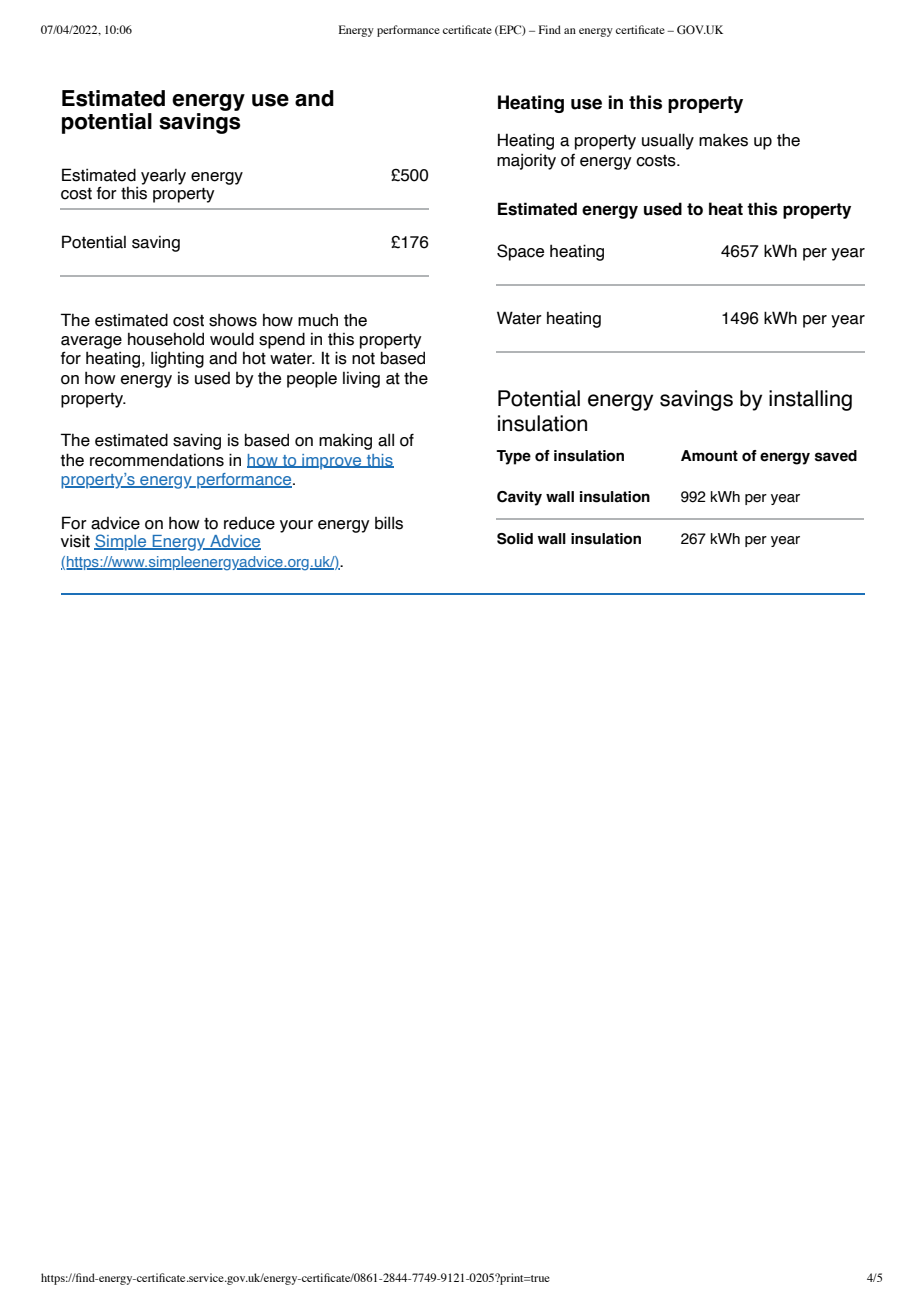 Image resolution: width=924 pixels, height=1308 pixels. Describe the element at coordinates (519, 498) in the screenshot. I see `Cavity` at that location.
